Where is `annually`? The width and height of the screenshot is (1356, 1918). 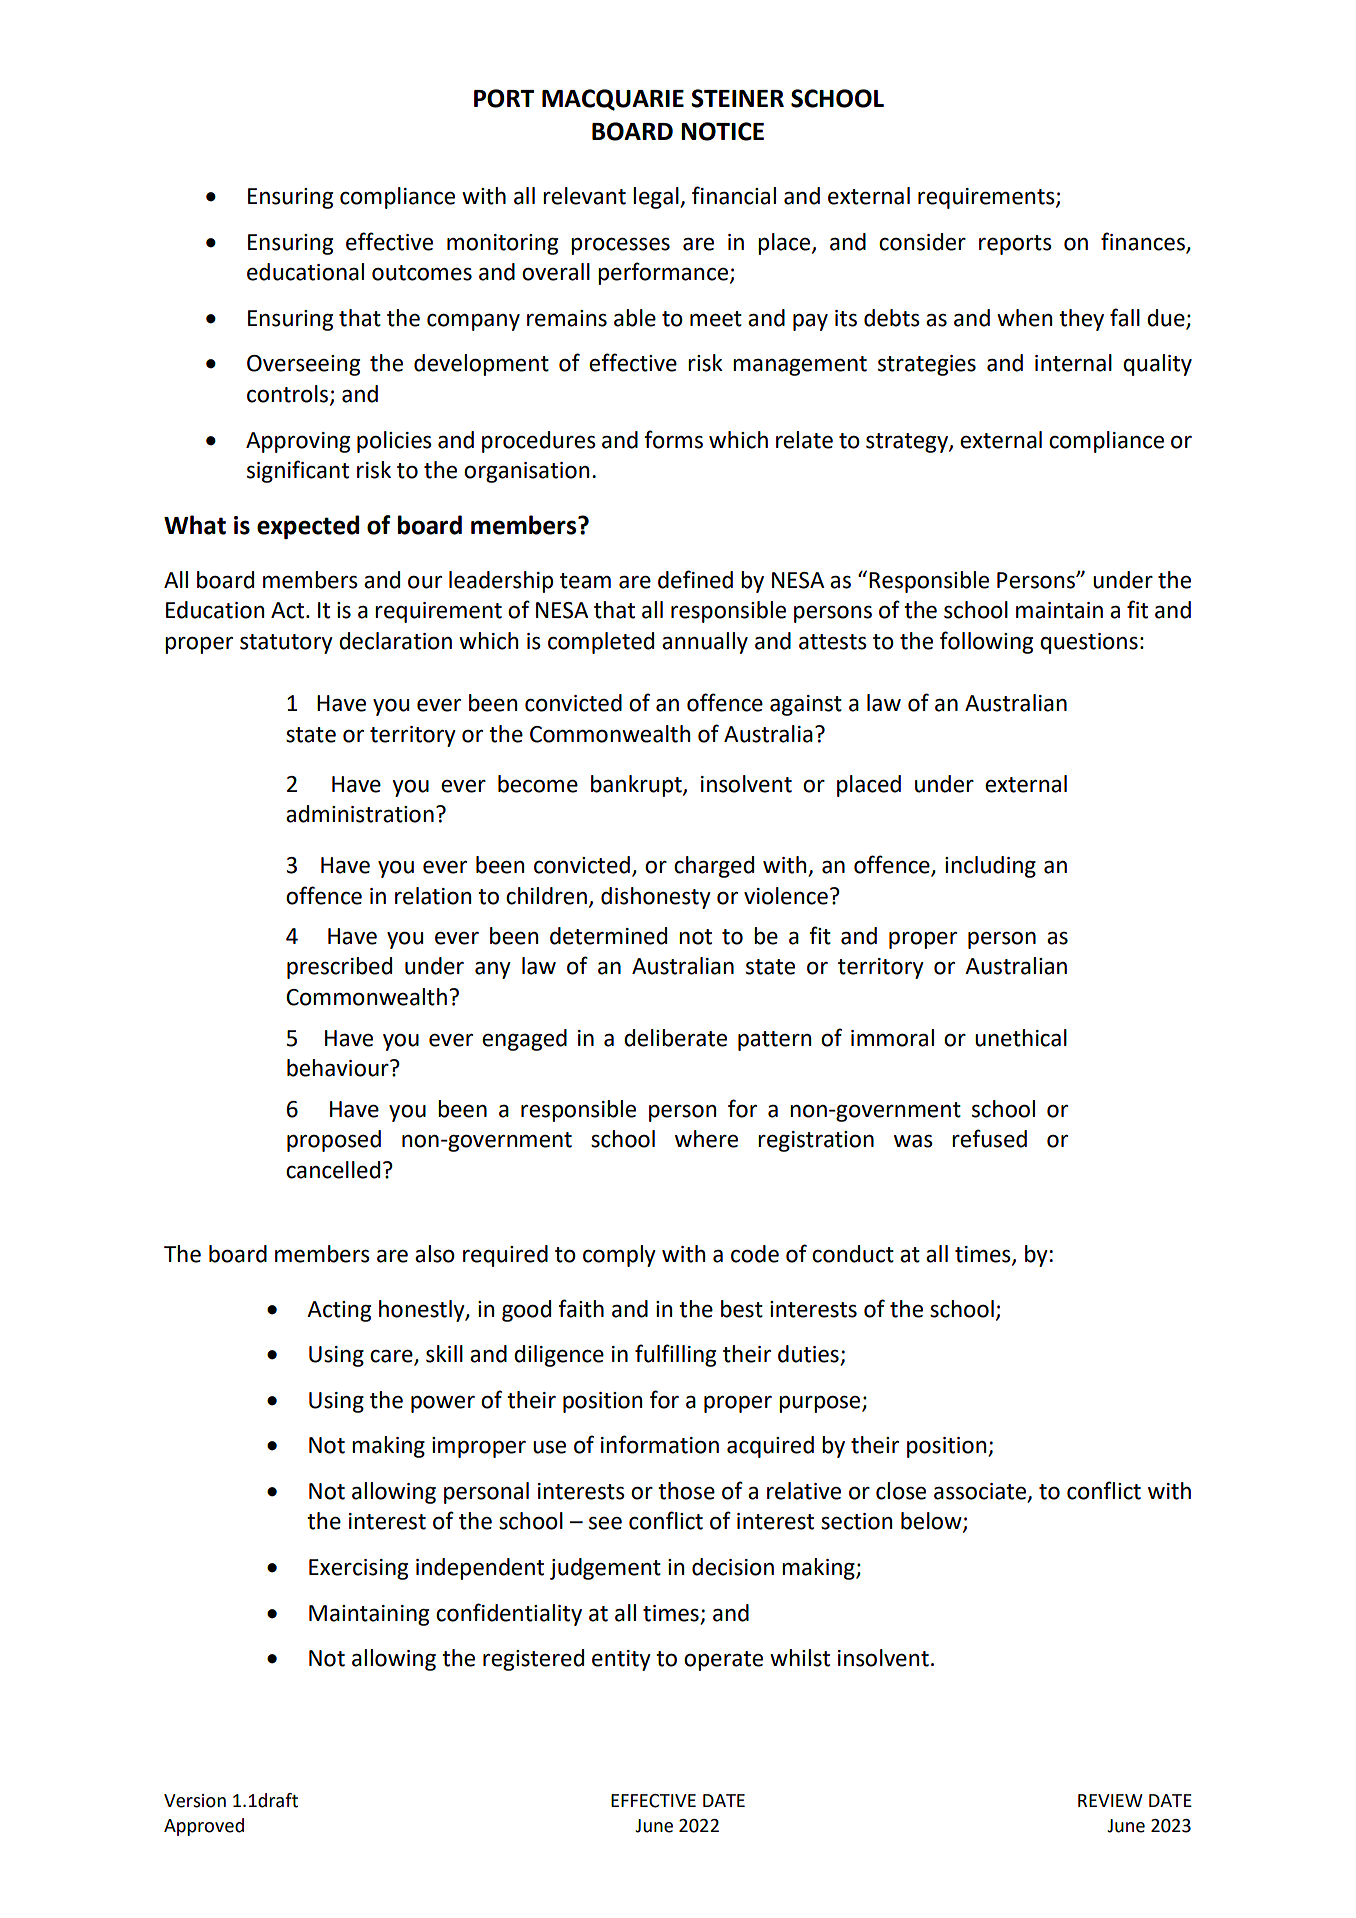
annually is located at coordinates (705, 643).
